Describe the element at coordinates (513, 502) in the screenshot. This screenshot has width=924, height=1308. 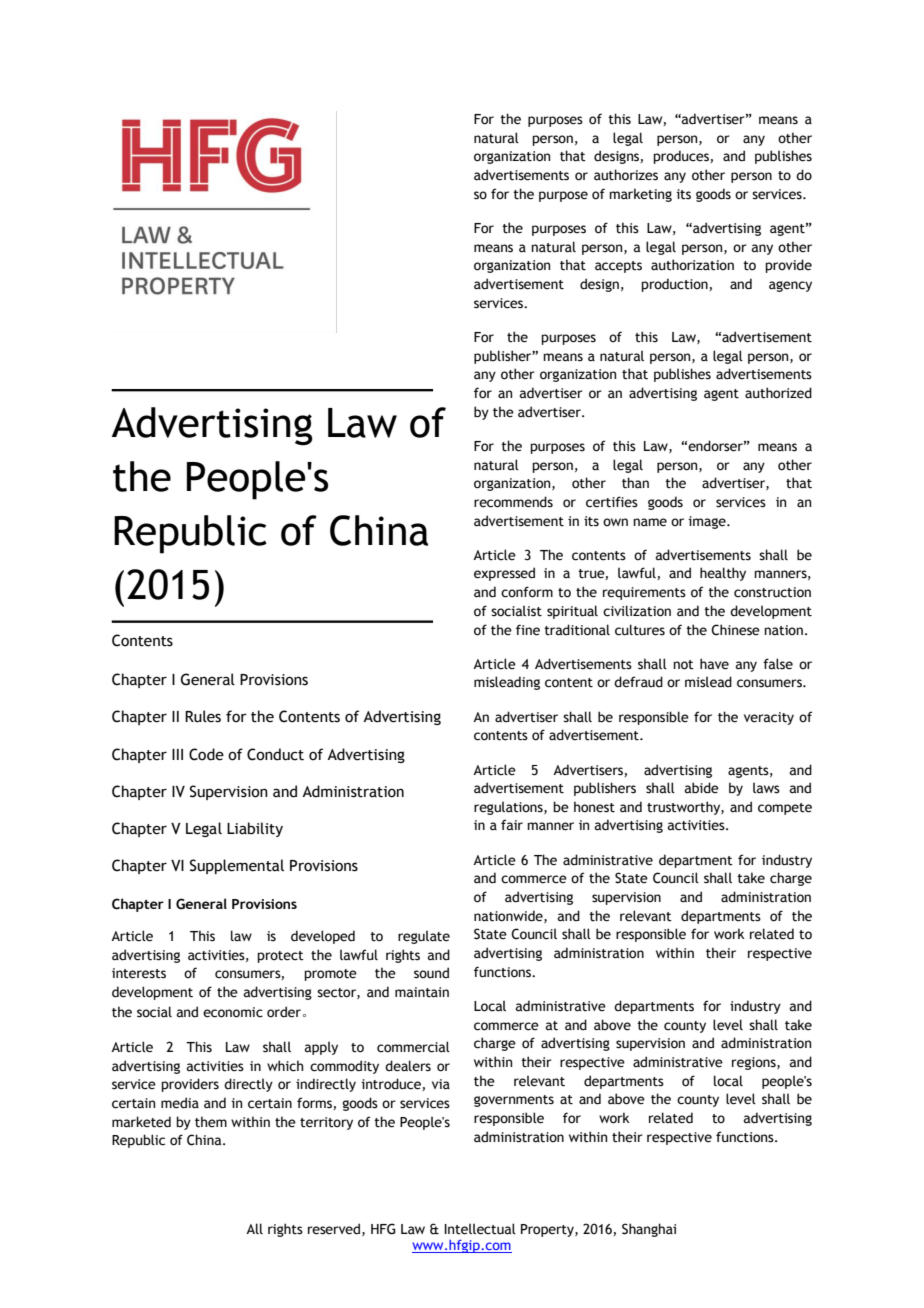
I see `recommends` at that location.
